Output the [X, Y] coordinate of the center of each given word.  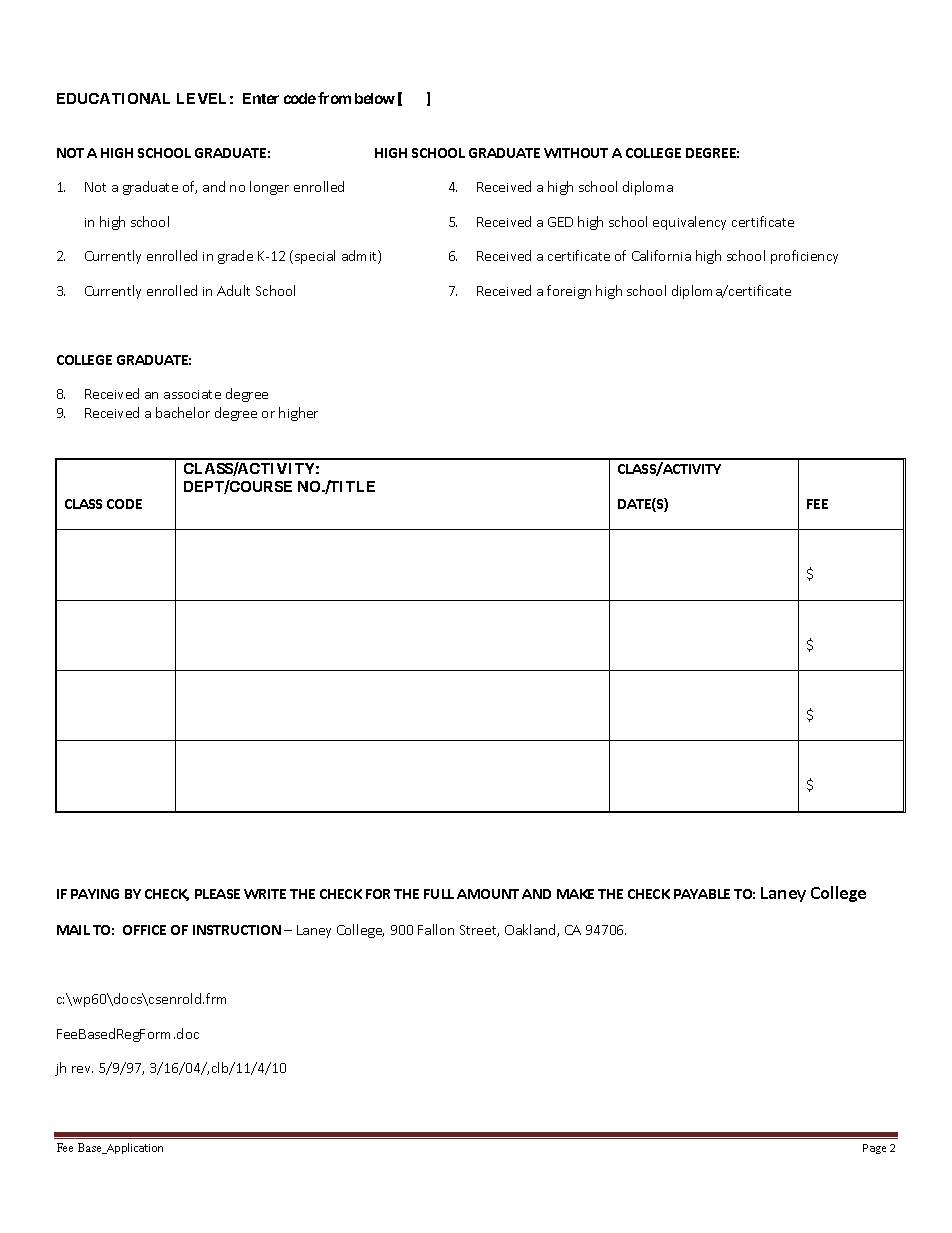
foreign [569, 292]
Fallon [436, 929]
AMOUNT [488, 894]
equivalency [689, 223]
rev [82, 1069]
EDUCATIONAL [113, 98]
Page [874, 1149]
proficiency [804, 257]
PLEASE [217, 894]
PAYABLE [702, 894]
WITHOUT [576, 153]
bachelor [183, 412]
